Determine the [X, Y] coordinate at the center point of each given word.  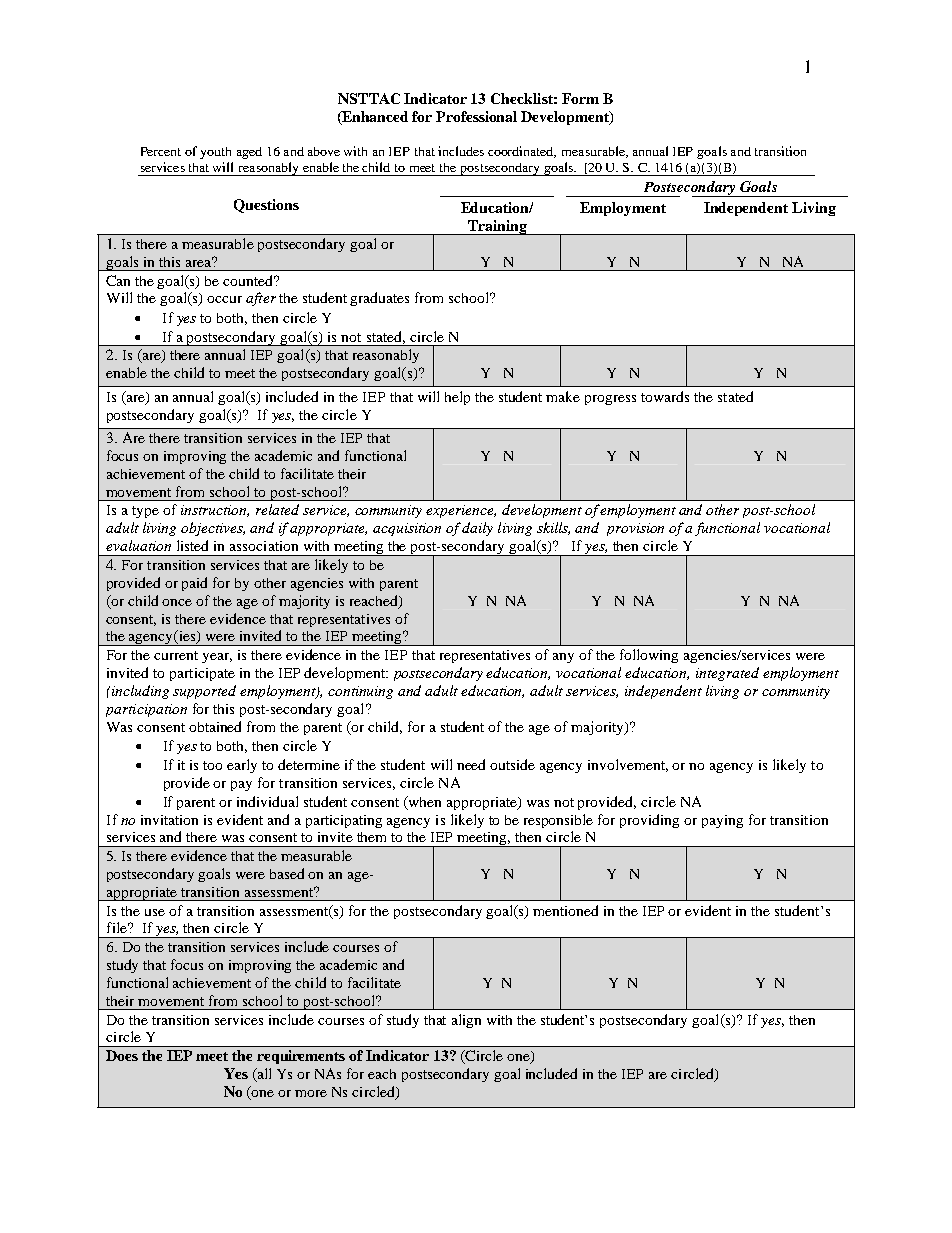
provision [635, 529]
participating [344, 821]
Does [122, 1055]
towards [665, 396]
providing [649, 821]
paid [194, 584]
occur [224, 299]
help [457, 398]
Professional [476, 116]
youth [215, 153]
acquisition [407, 529]
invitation [169, 820]
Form [580, 98]
